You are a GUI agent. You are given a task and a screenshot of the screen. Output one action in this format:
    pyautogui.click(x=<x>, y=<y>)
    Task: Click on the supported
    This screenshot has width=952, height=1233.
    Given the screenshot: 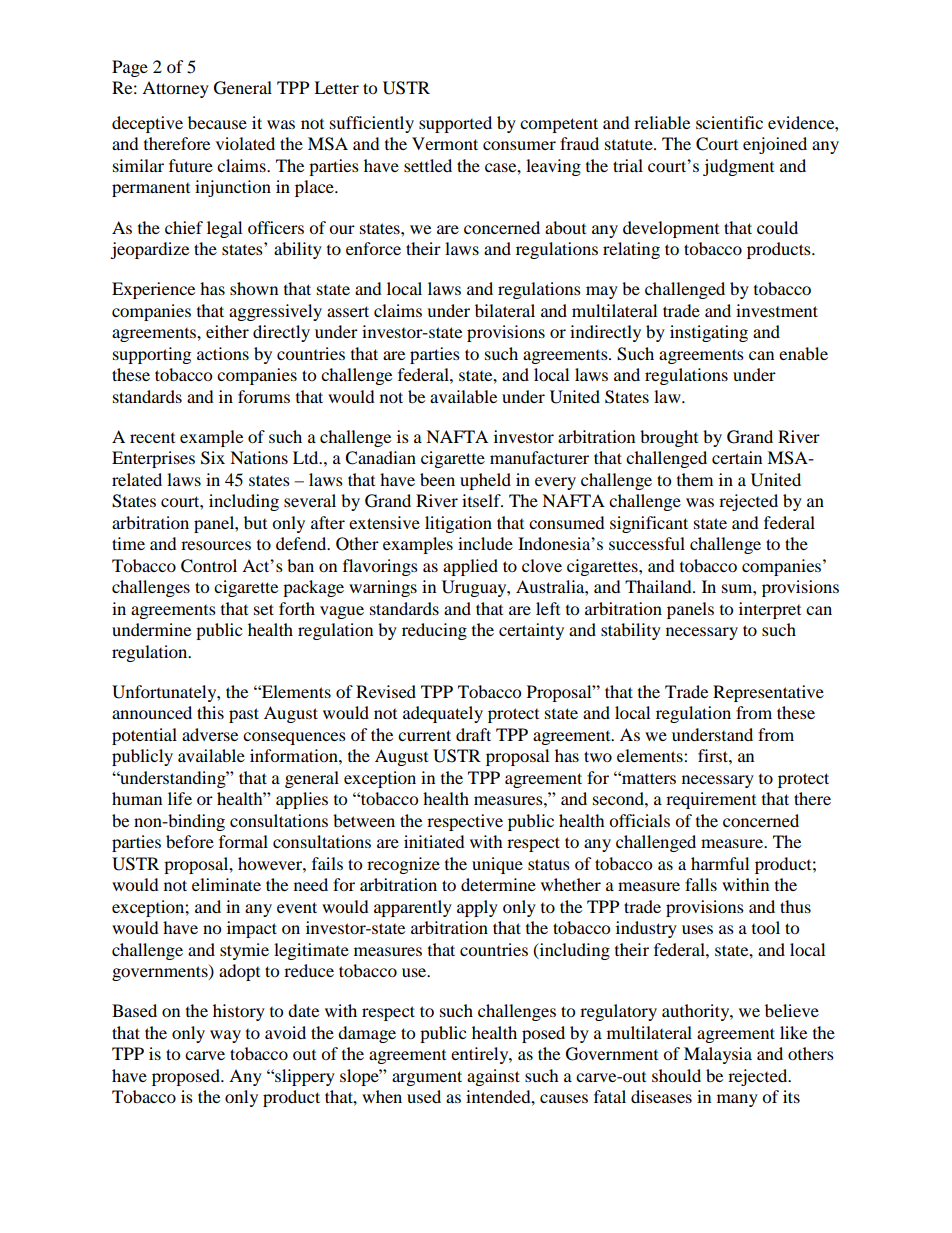 What is the action you would take?
    pyautogui.click(x=455, y=124)
